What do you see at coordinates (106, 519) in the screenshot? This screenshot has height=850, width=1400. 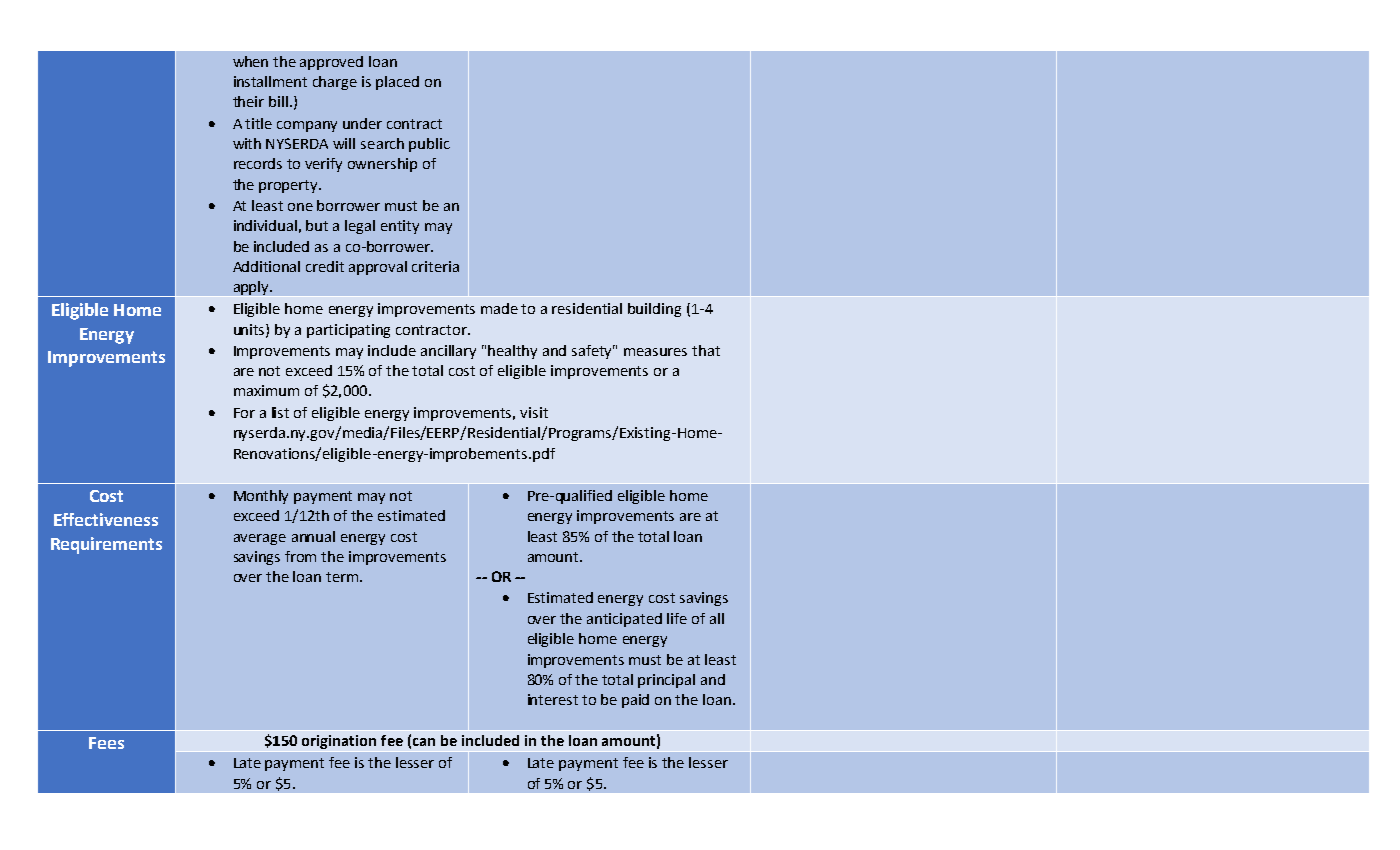 I see `Effectiveness` at bounding box center [106, 519].
